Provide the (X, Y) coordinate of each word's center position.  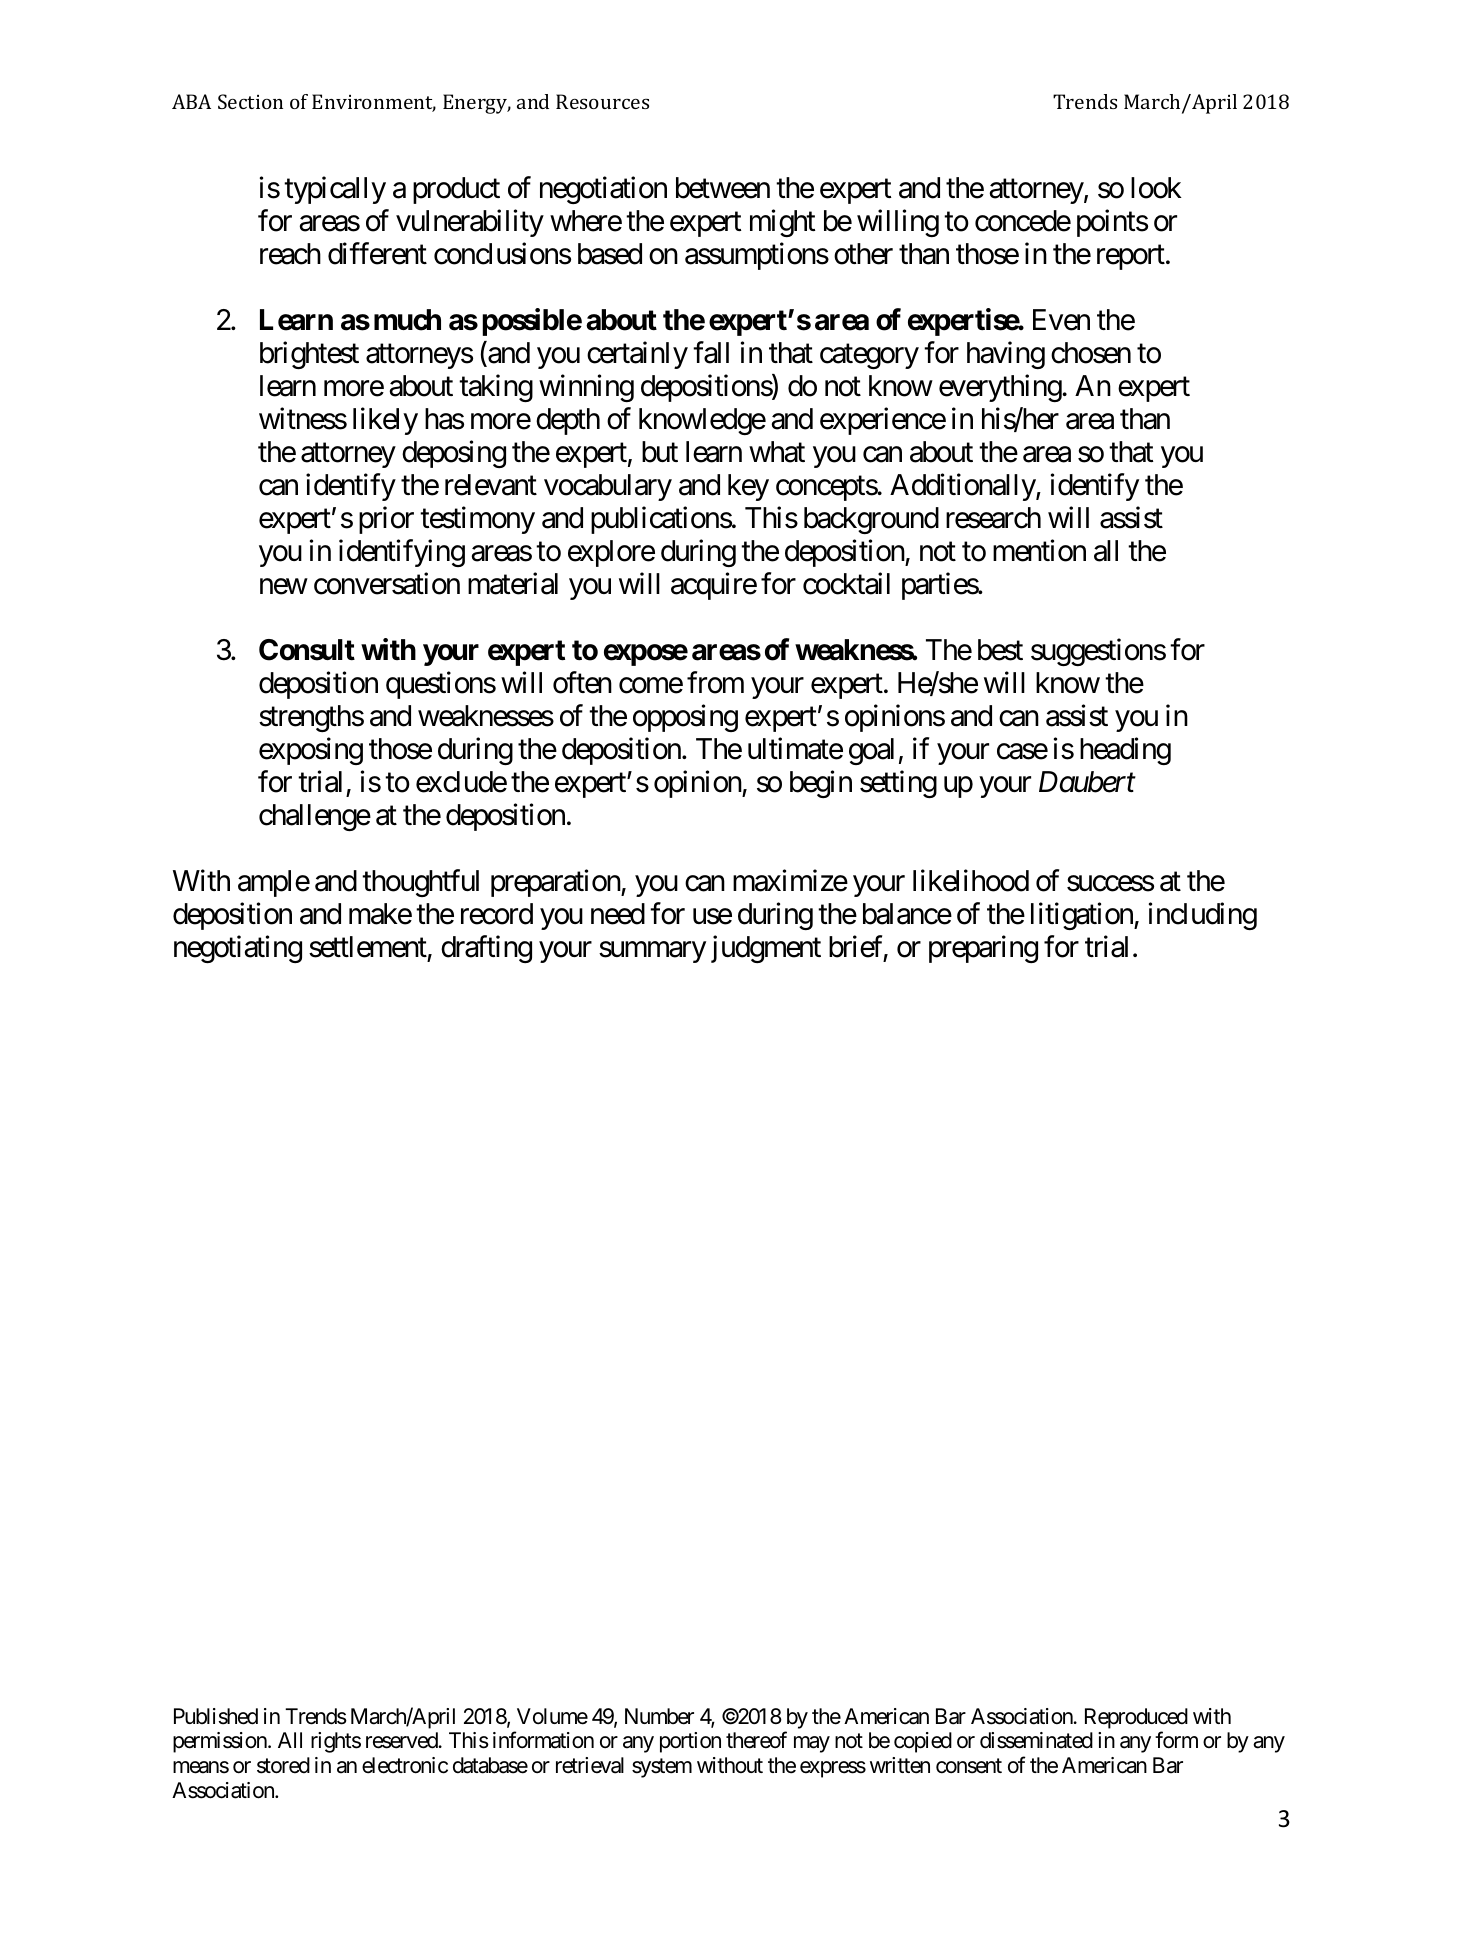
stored (283, 1765)
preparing (983, 949)
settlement (368, 947)
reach (290, 254)
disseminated (1036, 1740)
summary (652, 952)
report (1131, 258)
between (723, 188)
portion (690, 1742)
